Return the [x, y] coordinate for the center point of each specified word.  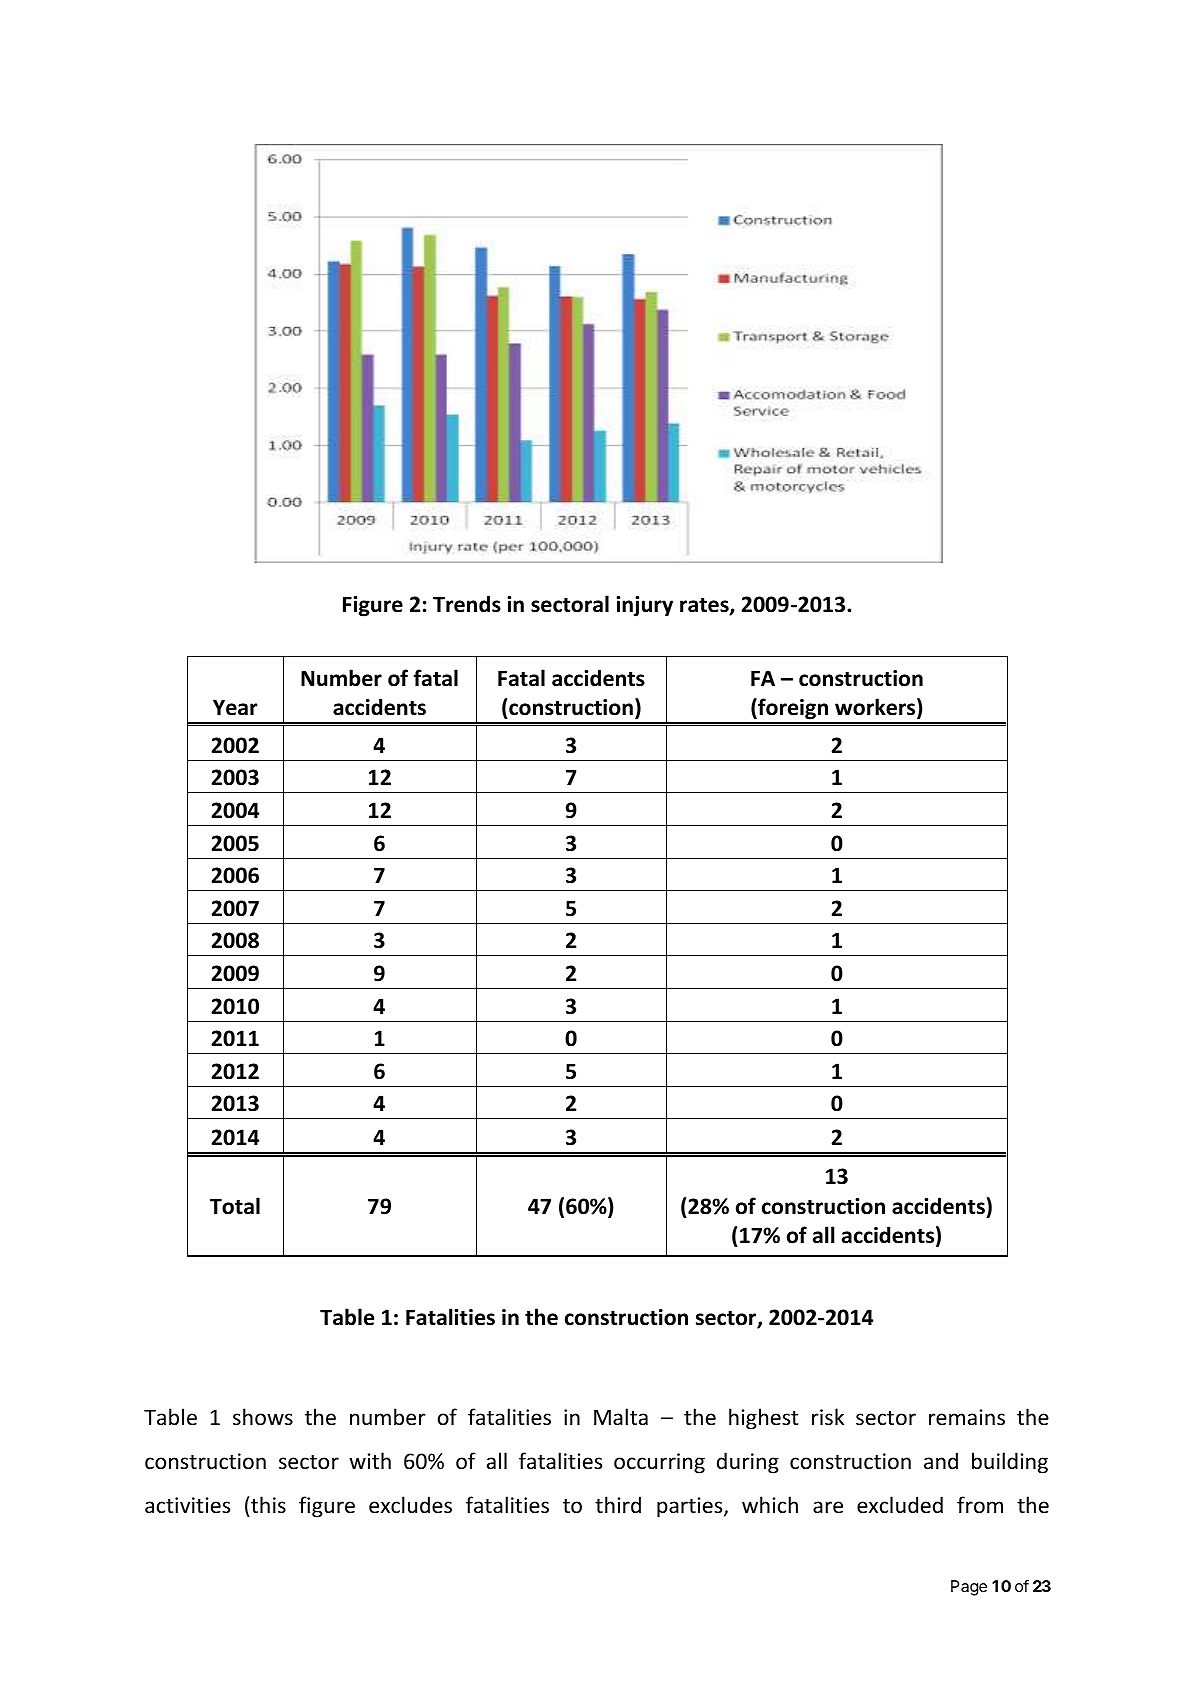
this [268, 1504]
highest [764, 1419]
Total [235, 1206]
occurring [659, 1463]
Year [235, 707]
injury [644, 606]
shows [263, 1417]
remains [967, 1417]
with [370, 1460]
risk [828, 1417]
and [941, 1460]
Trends [467, 604]
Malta [621, 1416]
